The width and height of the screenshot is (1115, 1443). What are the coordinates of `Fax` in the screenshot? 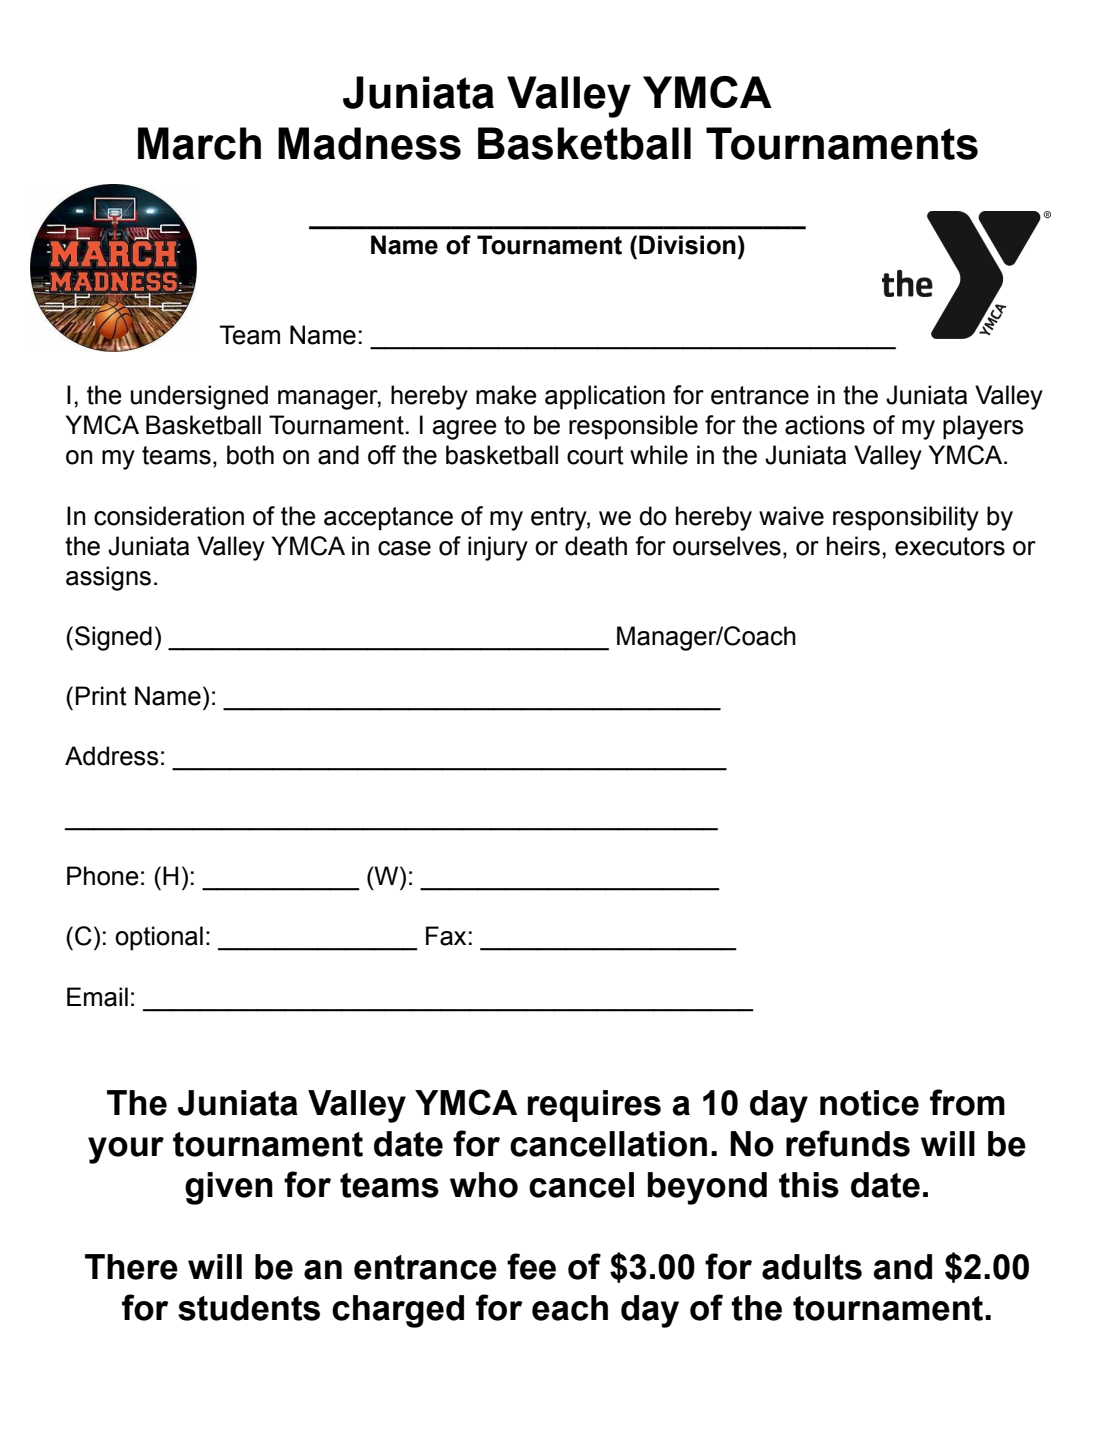 It's located at (446, 936).
